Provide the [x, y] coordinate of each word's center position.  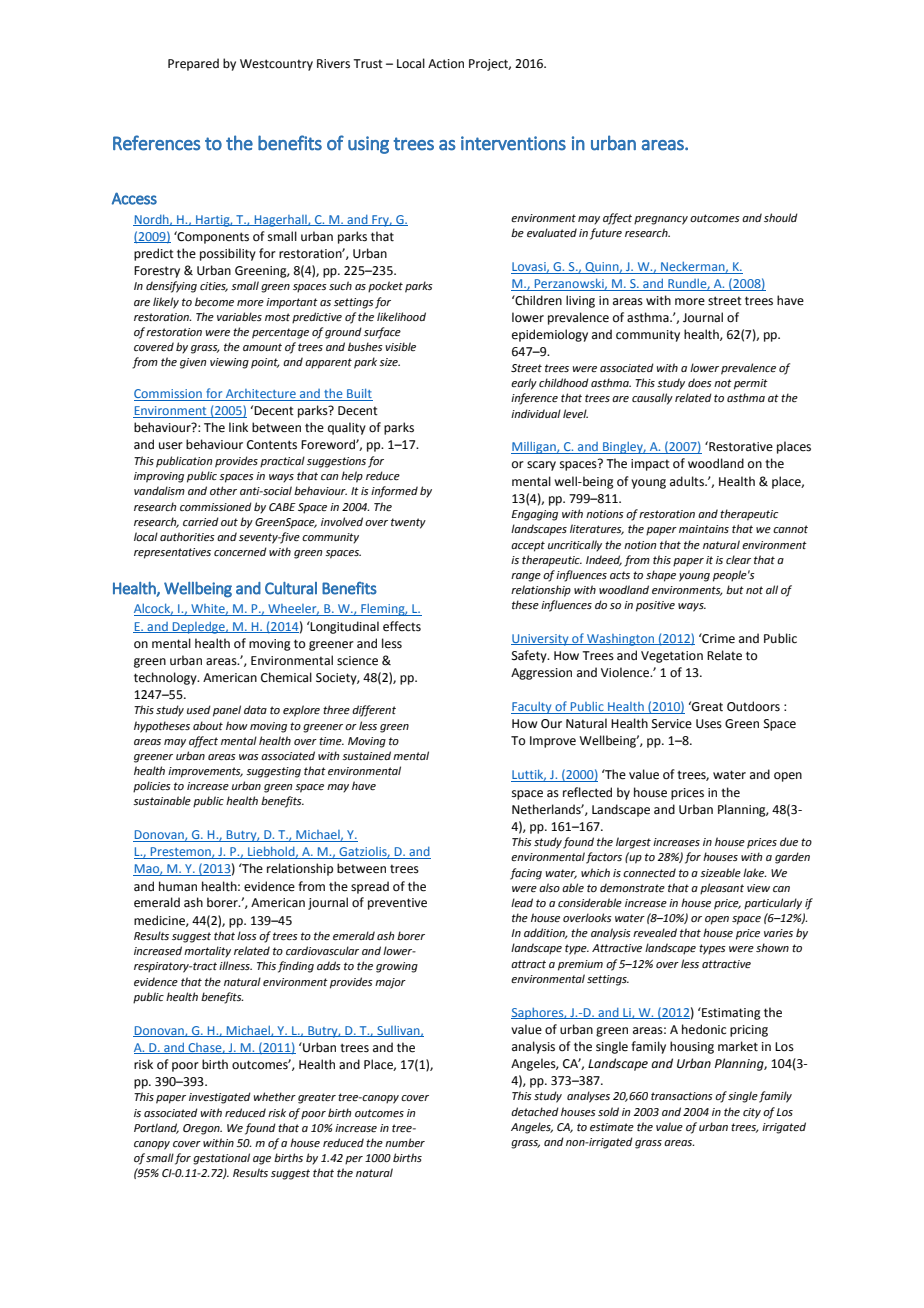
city [752, 1113]
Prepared [193, 64]
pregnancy [661, 220]
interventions [513, 143]
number [405, 1142]
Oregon [202, 1129]
